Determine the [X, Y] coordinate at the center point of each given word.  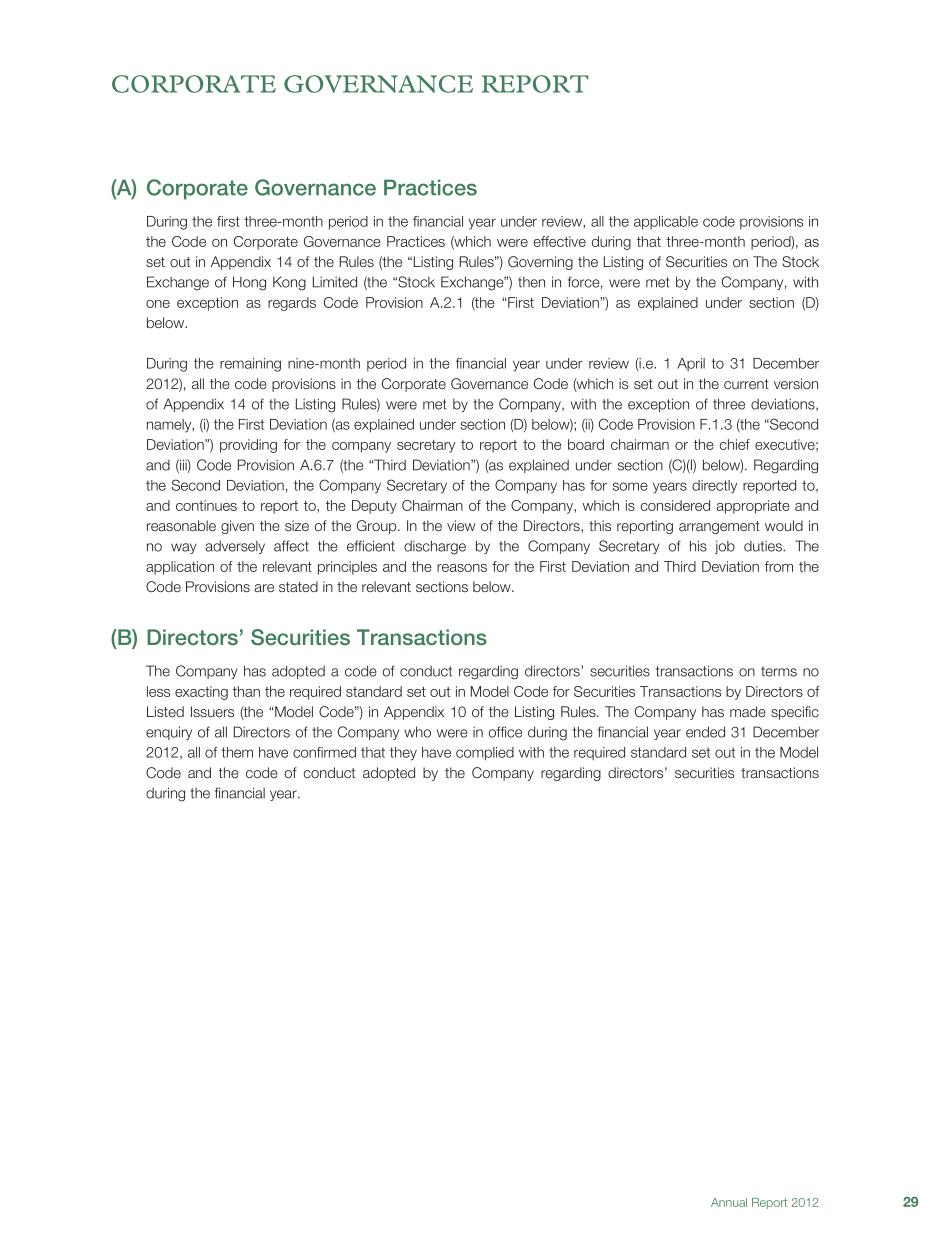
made [748, 711]
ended [705, 732]
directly [714, 487]
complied [485, 754]
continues [206, 505]
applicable [666, 223]
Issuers [212, 711]
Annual [729, 1202]
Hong [249, 283]
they [403, 754]
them [237, 752]
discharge [435, 547]
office [505, 732]
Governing [540, 263]
